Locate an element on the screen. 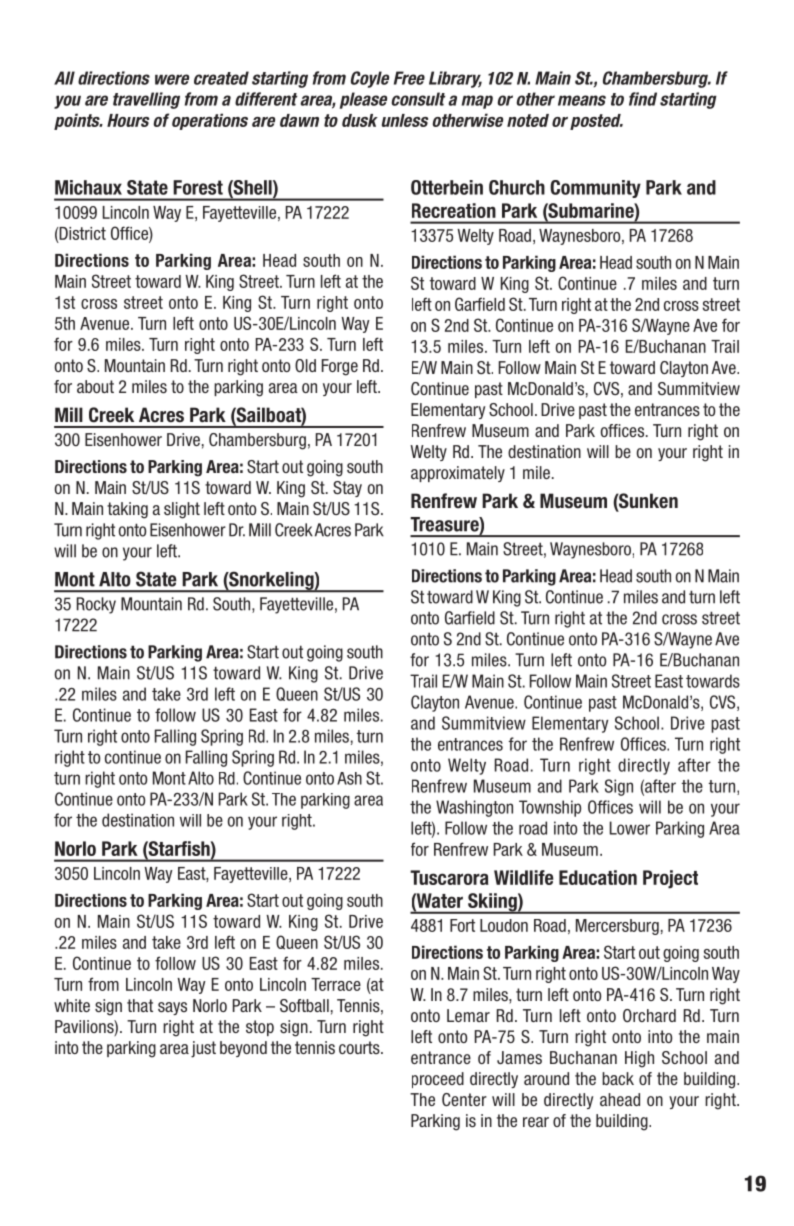 The height and width of the screenshot is (1226, 794). posted is located at coordinates (596, 122).
